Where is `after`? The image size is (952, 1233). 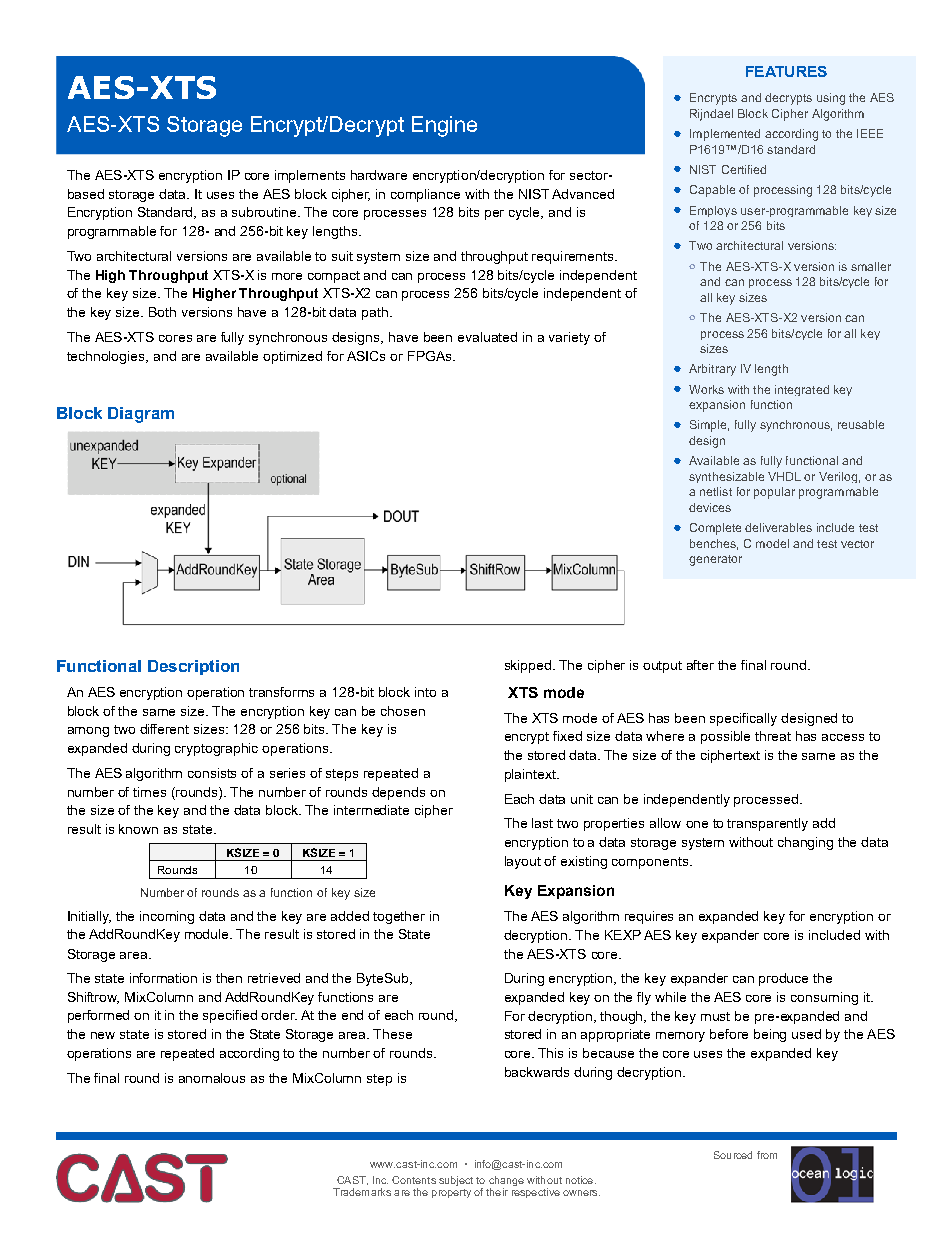
after is located at coordinates (700, 665).
